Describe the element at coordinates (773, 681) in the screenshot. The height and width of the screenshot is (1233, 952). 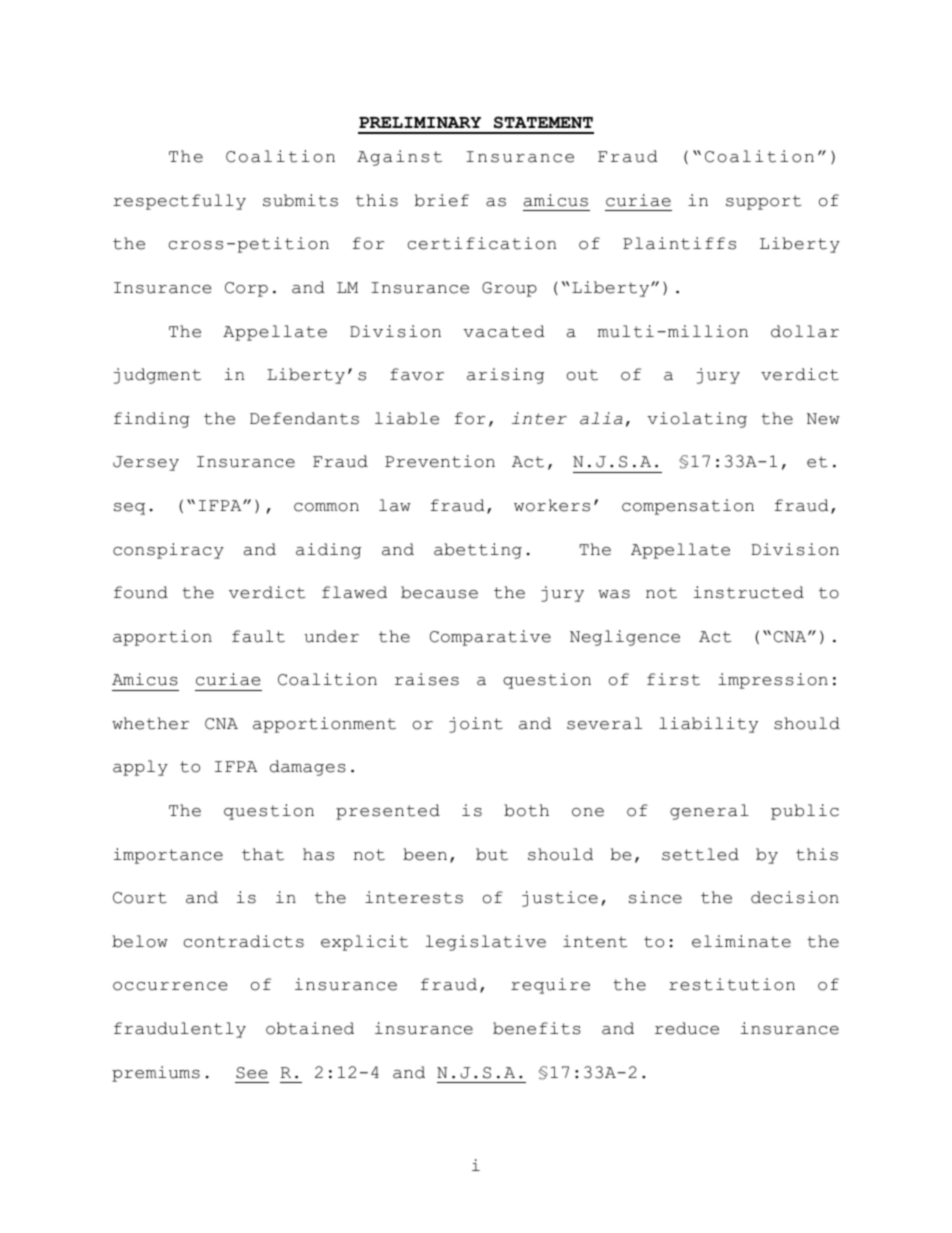
I see `impression` at that location.
